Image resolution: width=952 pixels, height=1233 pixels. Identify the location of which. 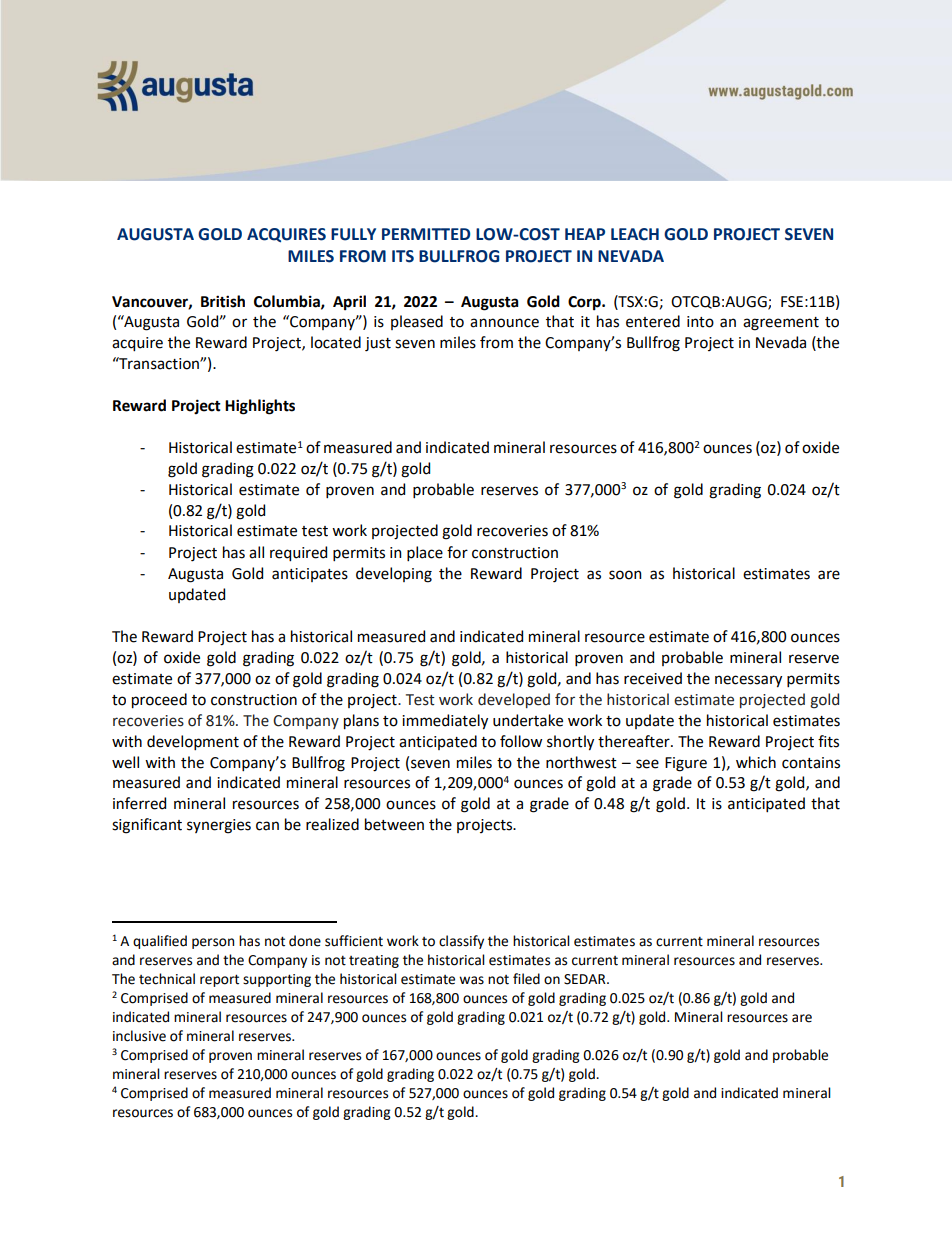
(756, 762).
